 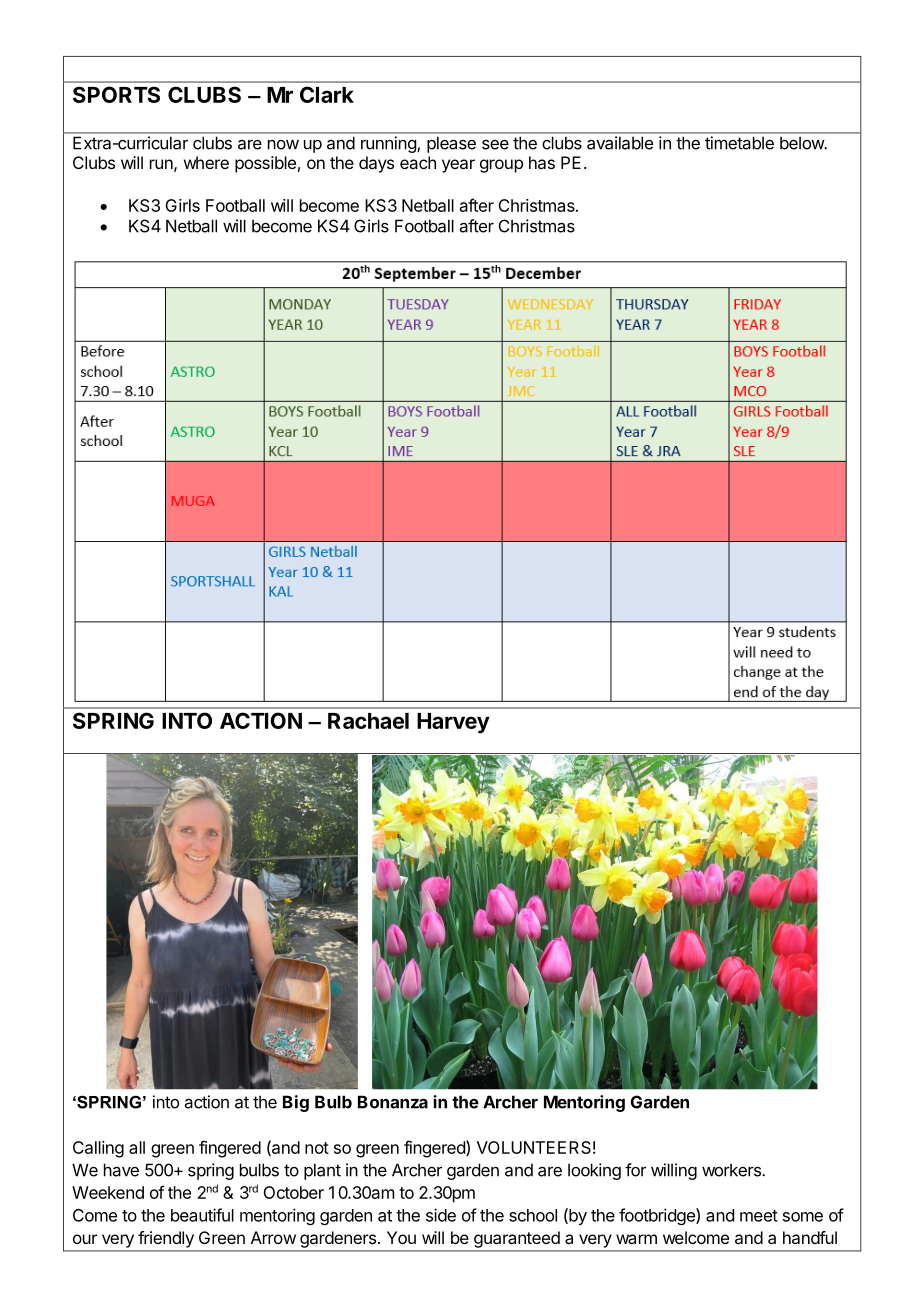 What do you see at coordinates (206, 162) in the screenshot?
I see `where` at bounding box center [206, 162].
